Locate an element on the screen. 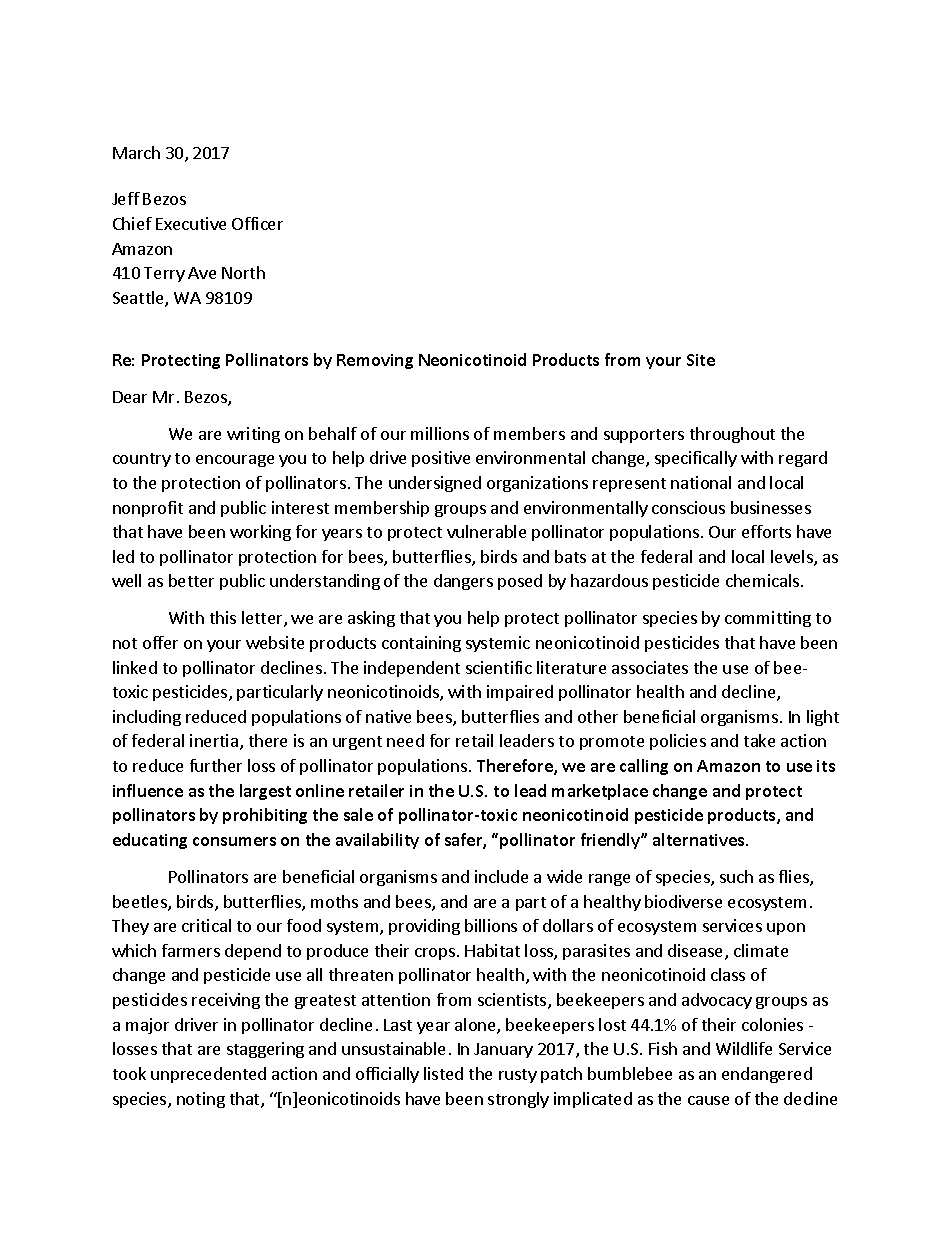 The image size is (952, 1233). Officer is located at coordinates (257, 223).
